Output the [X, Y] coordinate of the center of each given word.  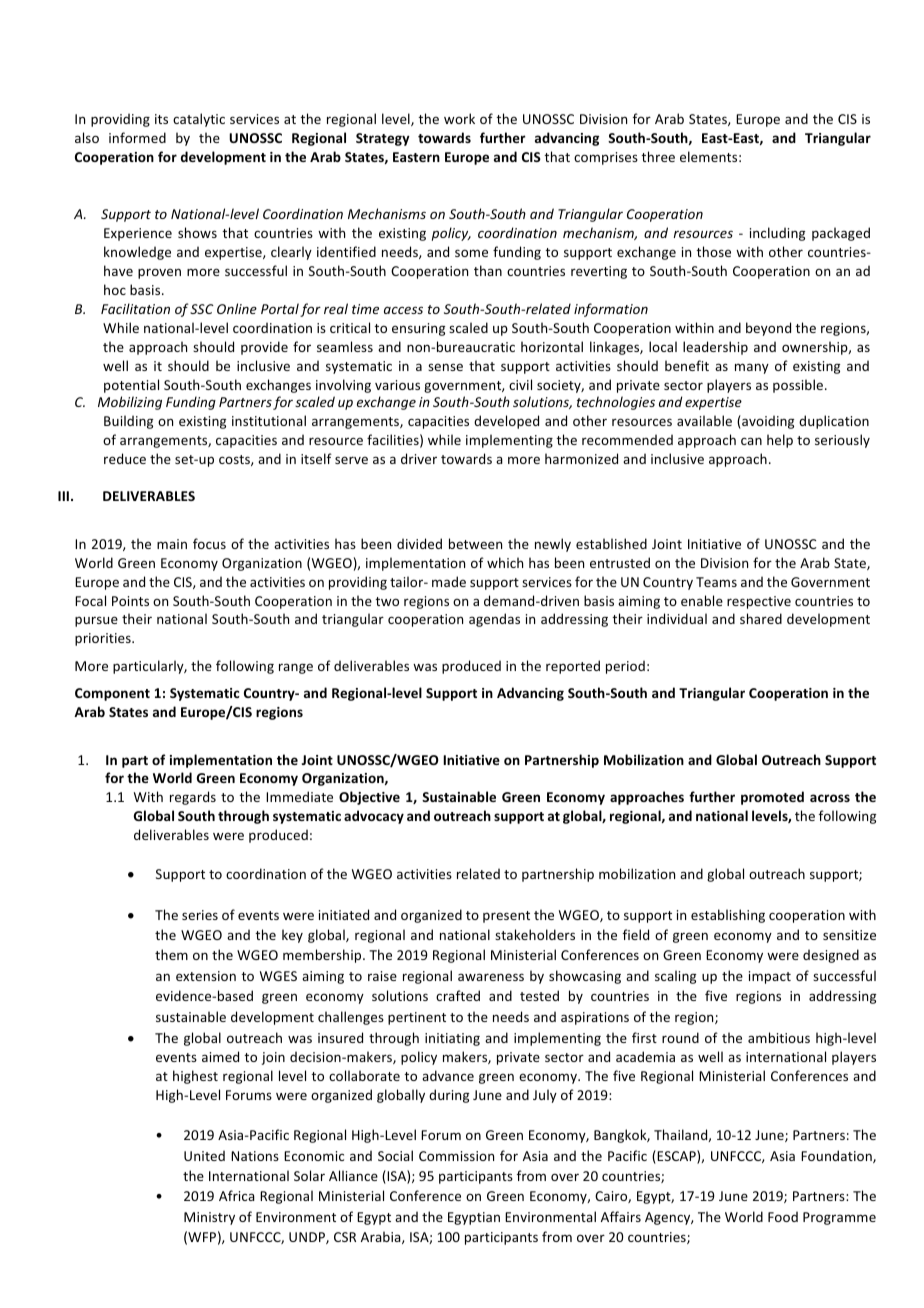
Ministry [209, 1218]
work [459, 118]
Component [112, 694]
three [658, 156]
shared [761, 618]
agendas [494, 620]
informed [137, 137]
